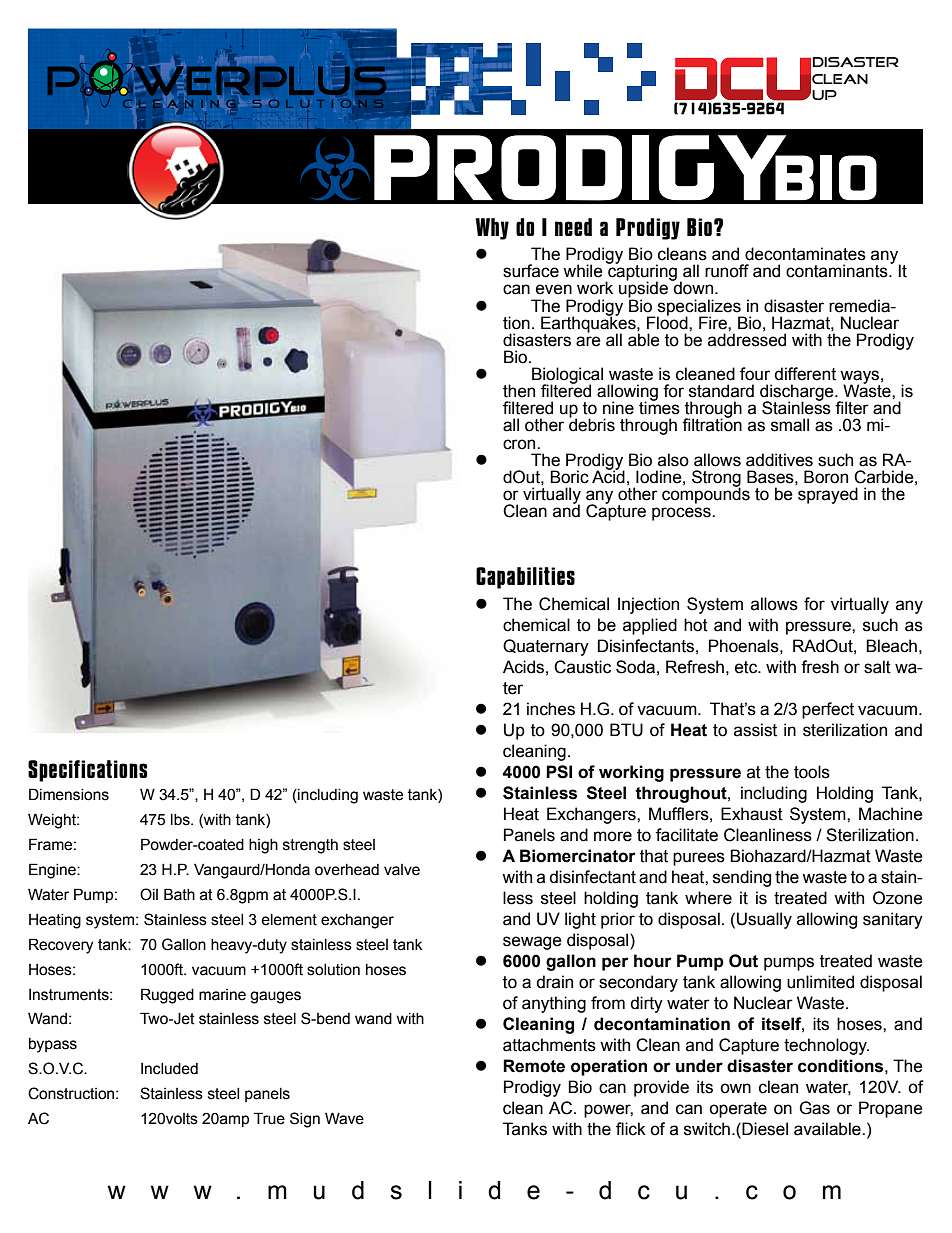  Describe the element at coordinates (742, 878) in the page. I see `sending` at that location.
